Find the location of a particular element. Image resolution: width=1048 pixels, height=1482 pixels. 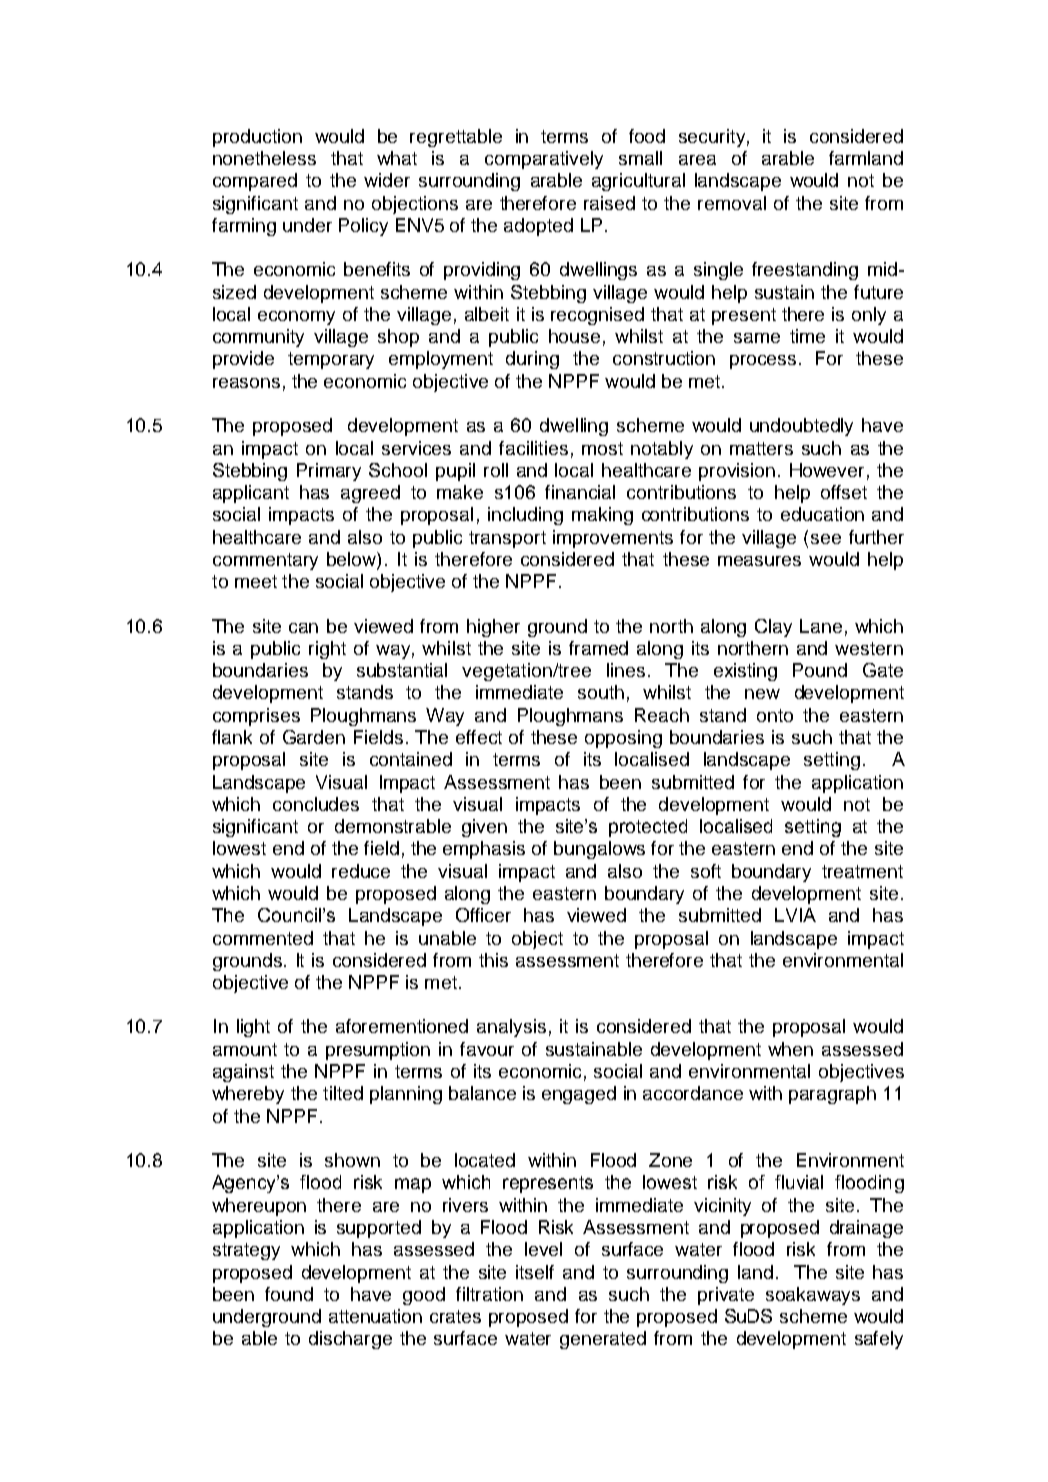

itself is located at coordinates (535, 1272).
